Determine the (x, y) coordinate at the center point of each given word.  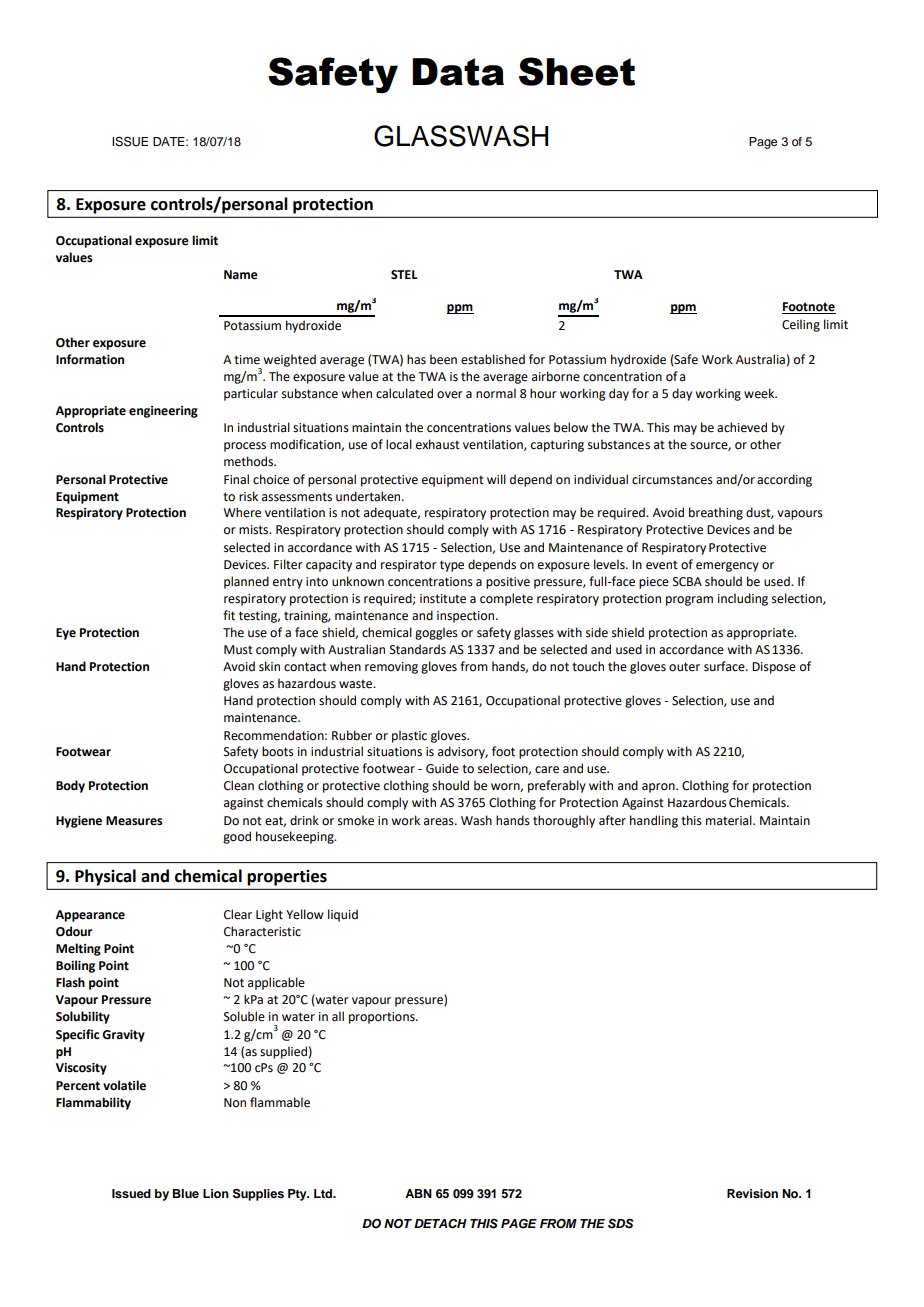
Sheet (577, 71)
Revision (752, 1193)
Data (458, 72)
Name (241, 275)
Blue (186, 1193)
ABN (418, 1193)
